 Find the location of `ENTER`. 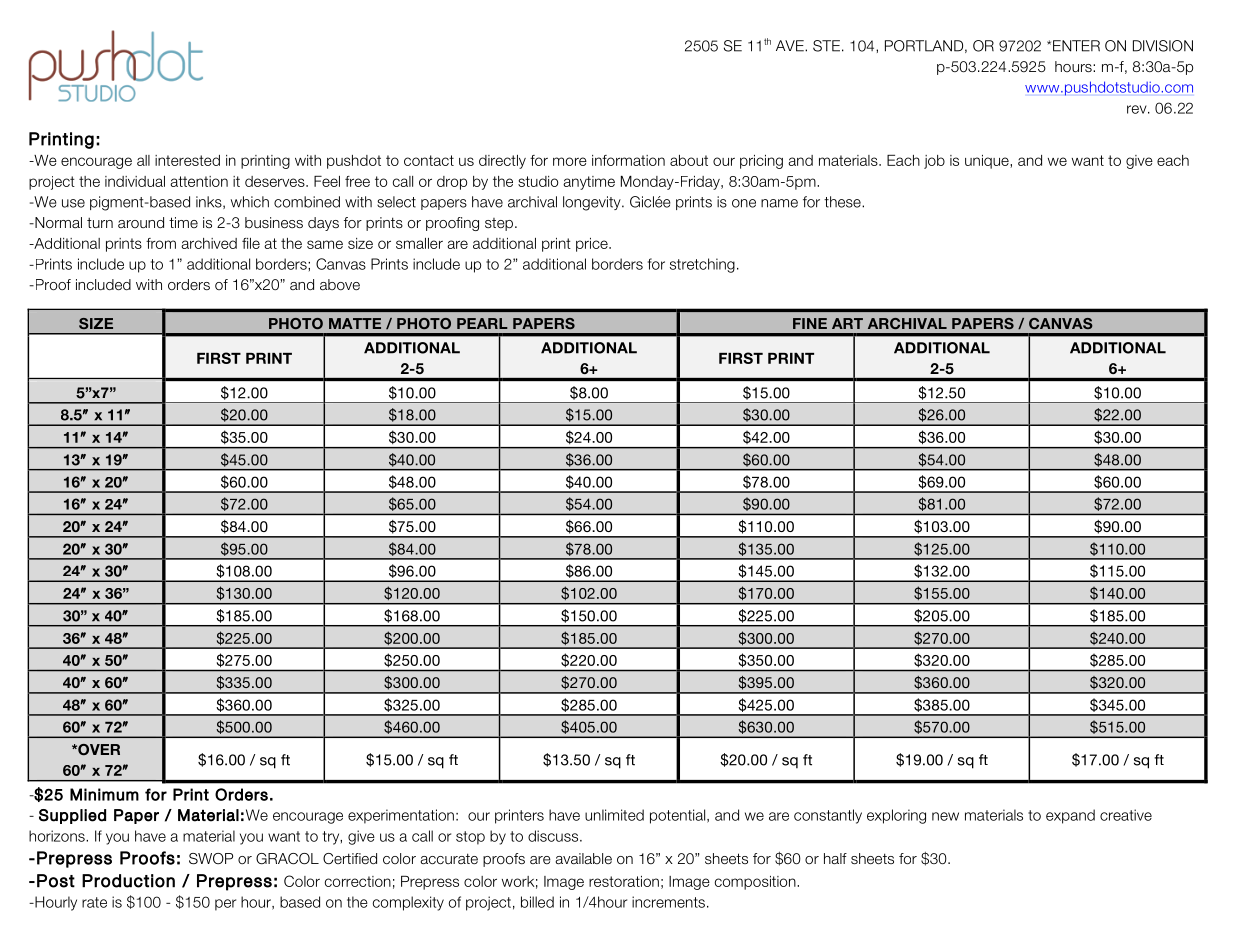

ENTER is located at coordinates (1076, 46).
